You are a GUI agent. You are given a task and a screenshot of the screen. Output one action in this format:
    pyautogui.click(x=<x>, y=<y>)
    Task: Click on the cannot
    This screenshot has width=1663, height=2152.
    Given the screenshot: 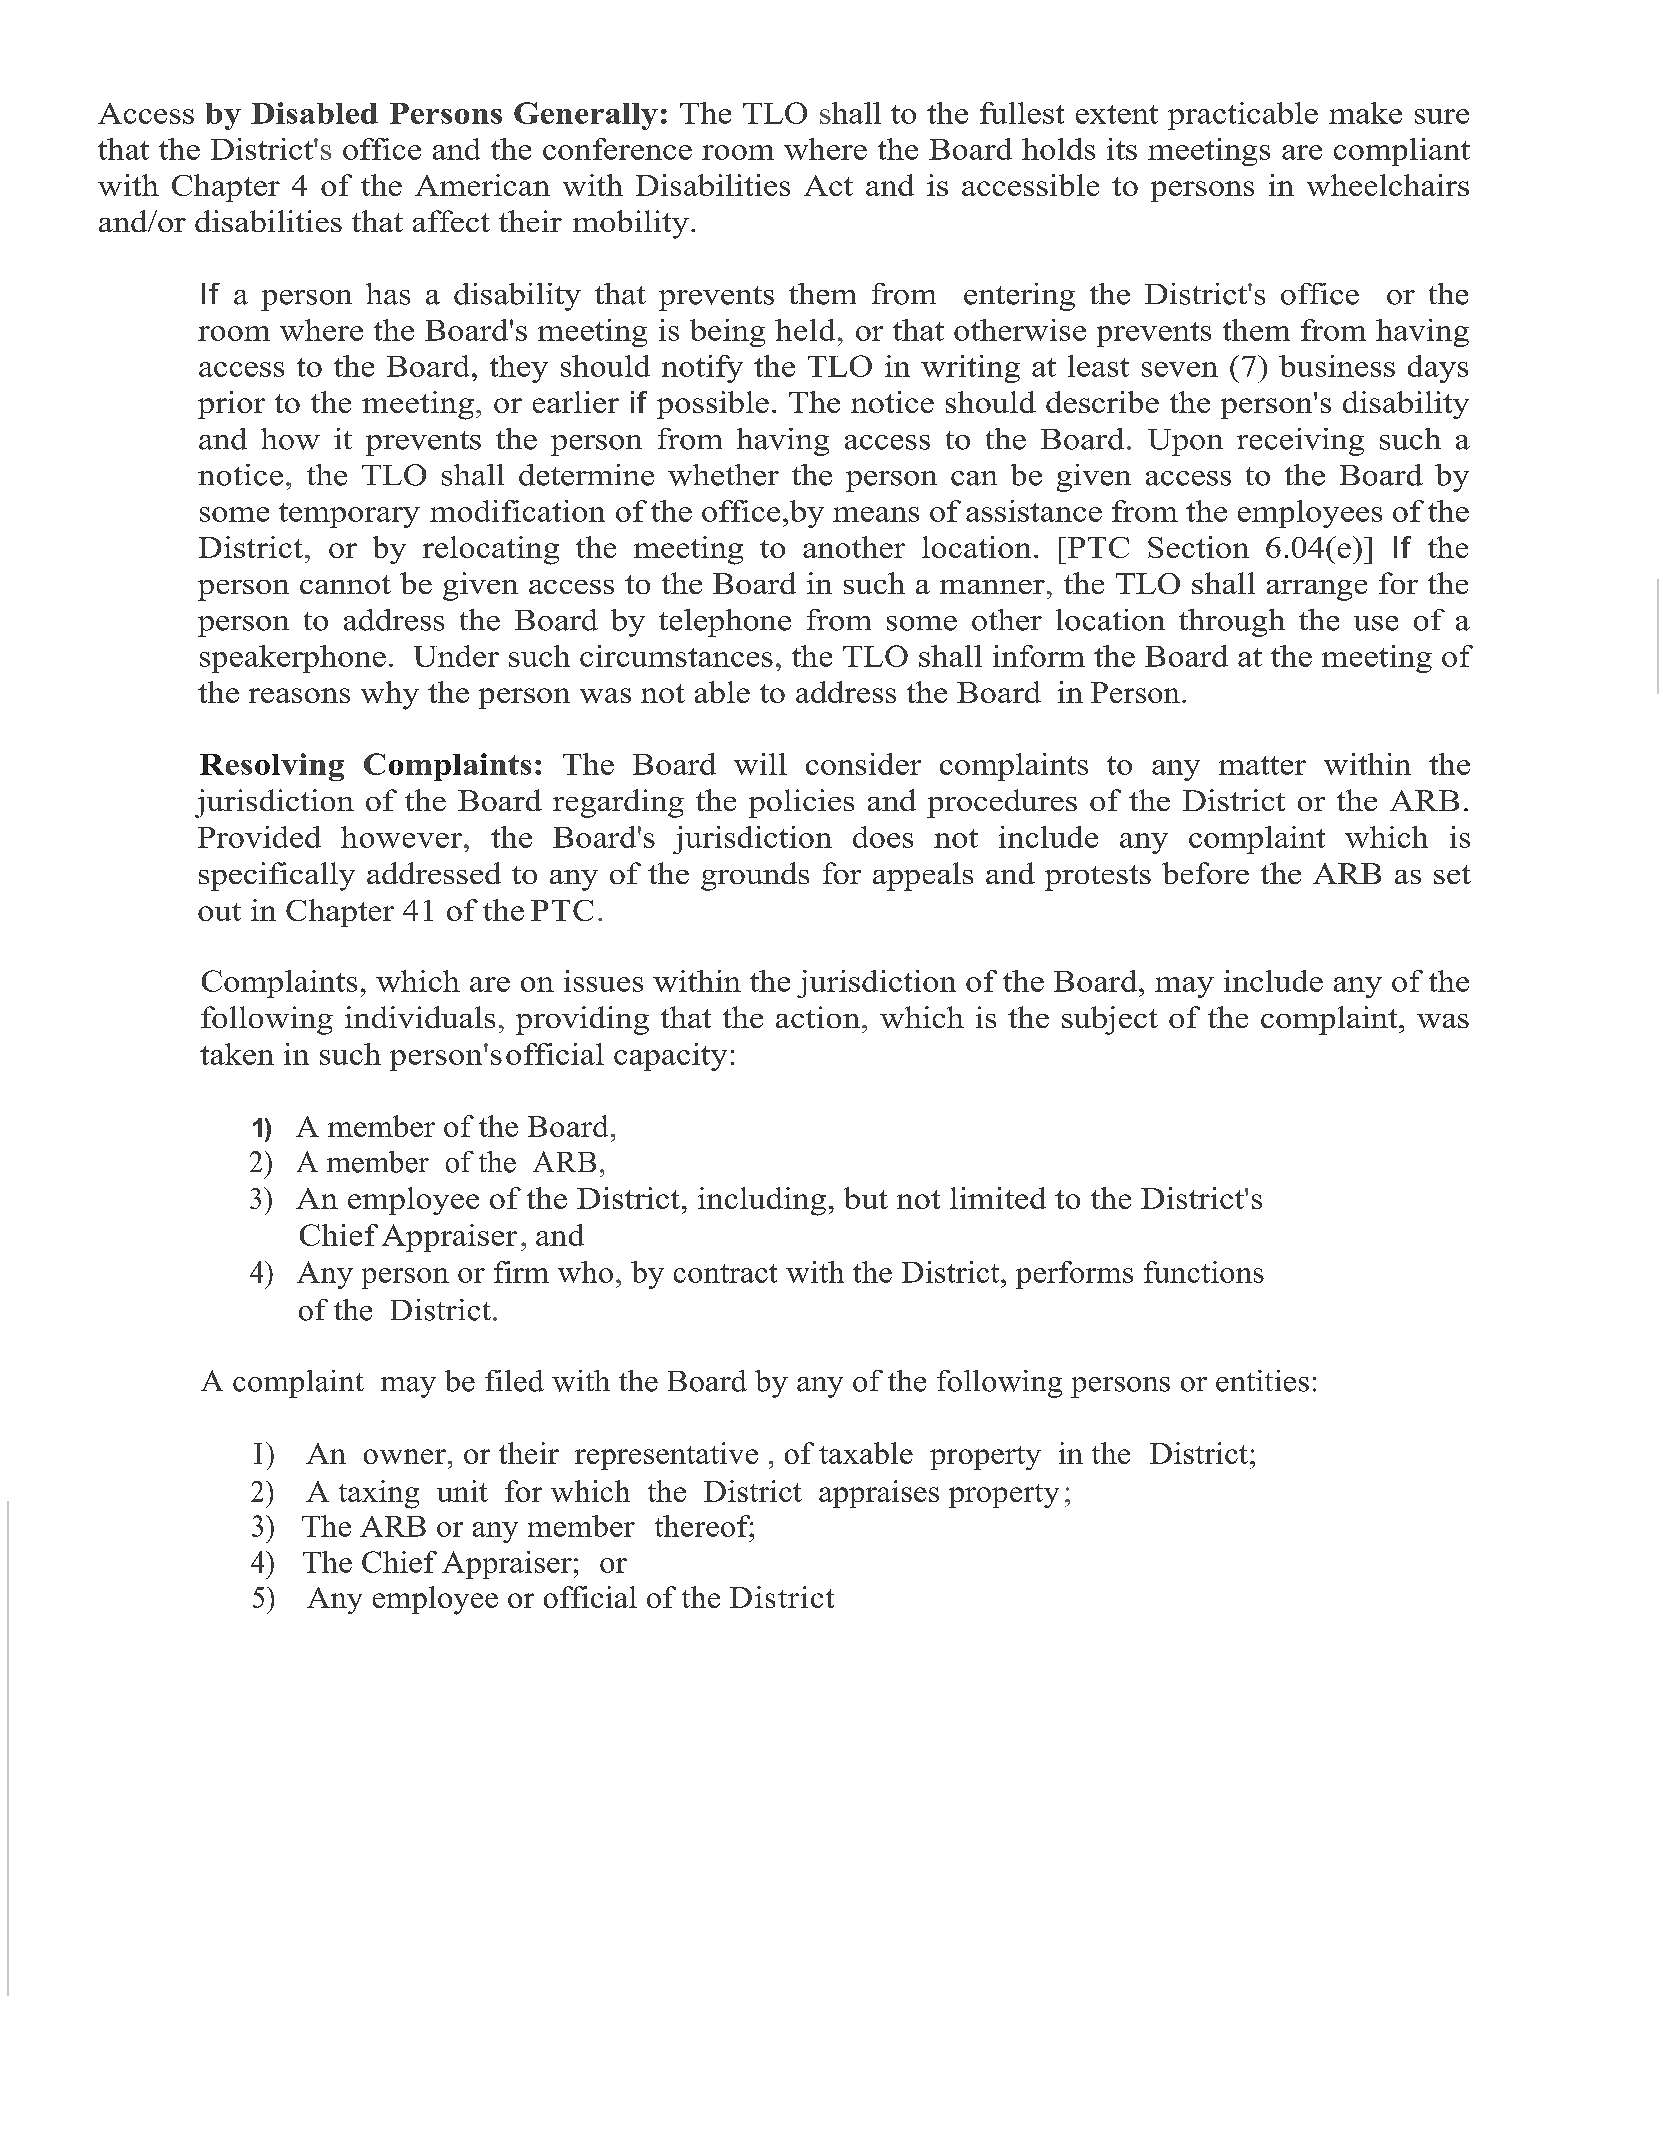 What is the action you would take?
    pyautogui.click(x=345, y=584)
